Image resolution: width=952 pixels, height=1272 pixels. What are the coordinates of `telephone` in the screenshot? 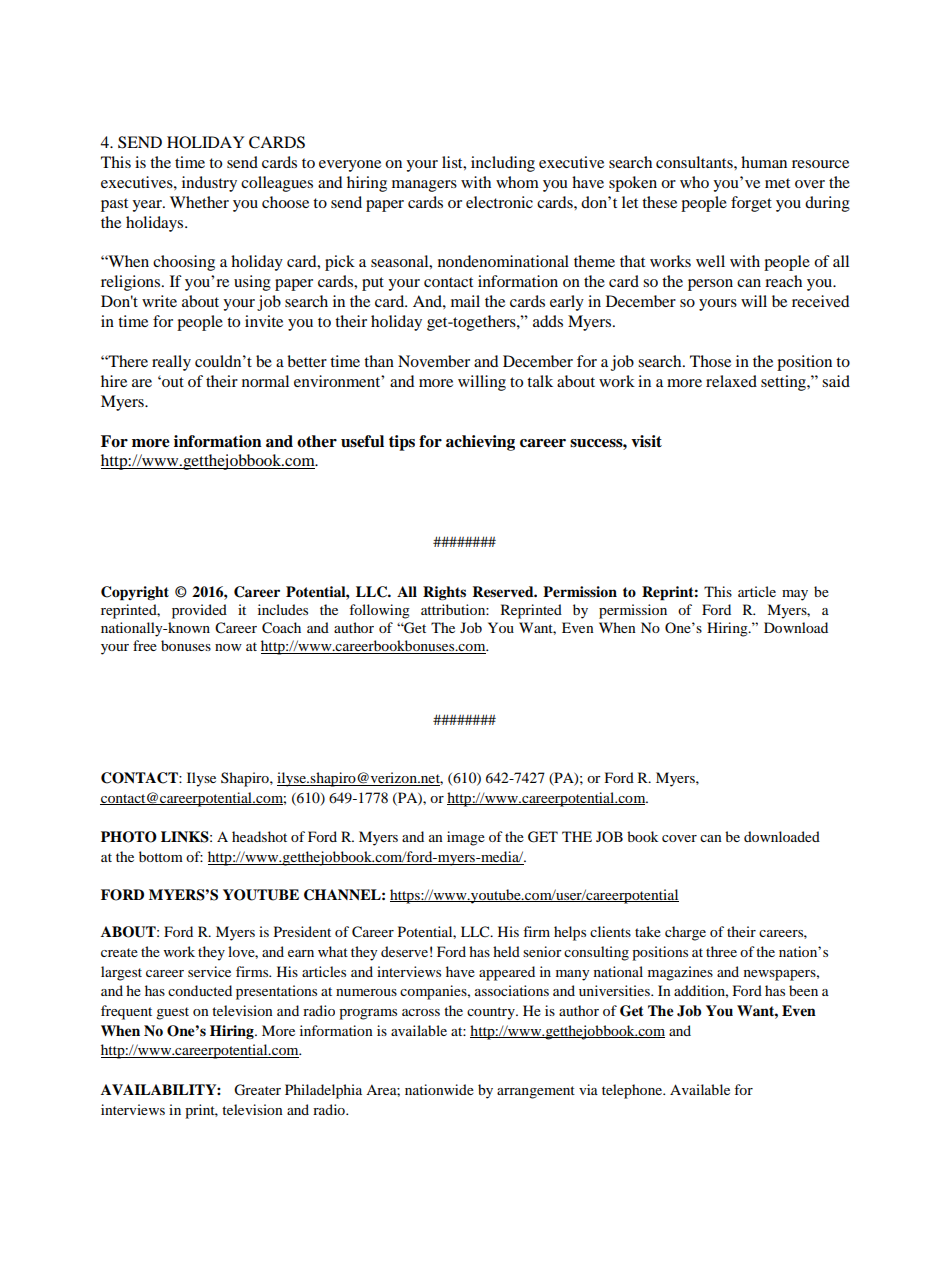 It's located at (633, 1091).
